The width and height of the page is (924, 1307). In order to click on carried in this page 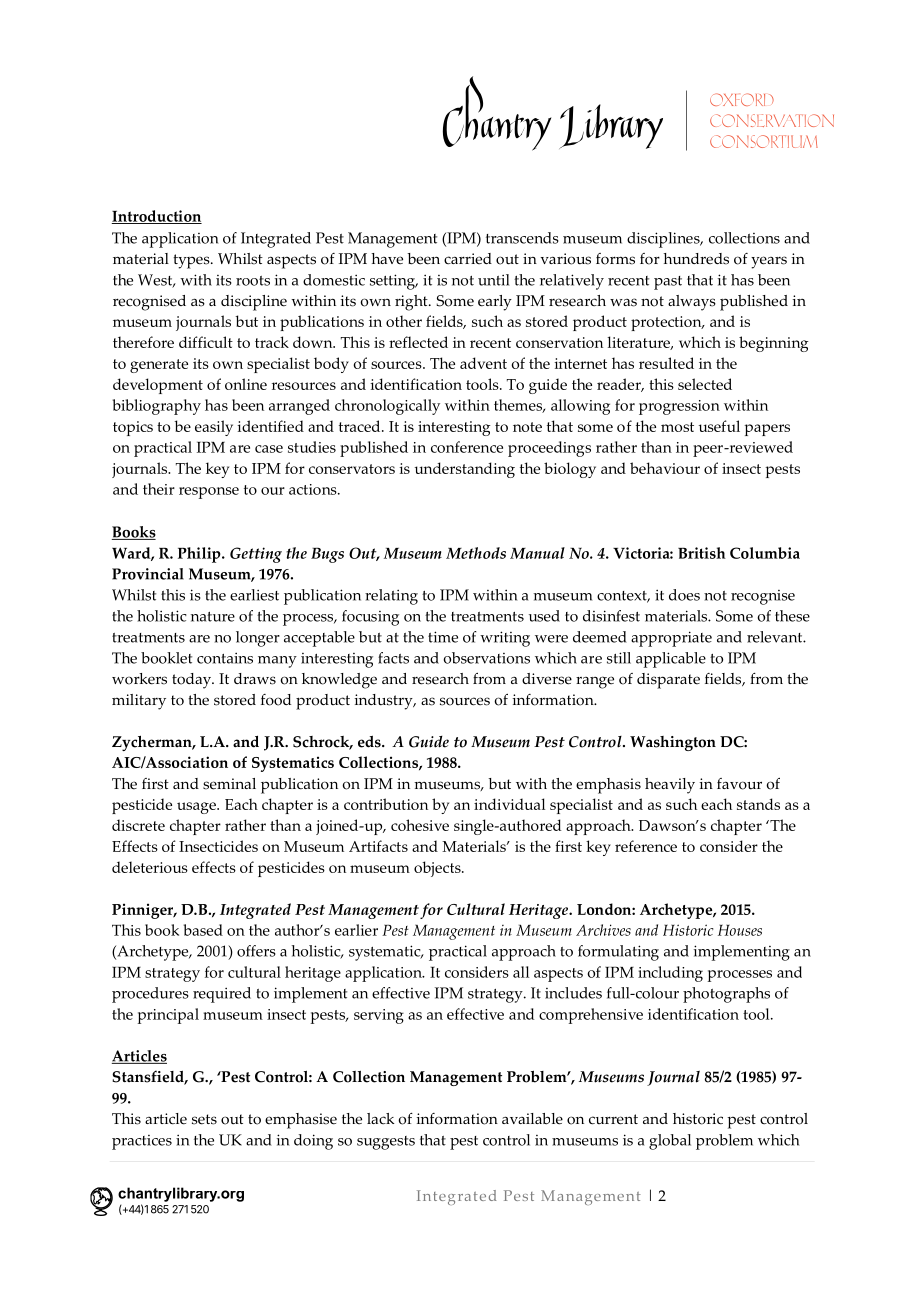, I will do `click(468, 259)`.
